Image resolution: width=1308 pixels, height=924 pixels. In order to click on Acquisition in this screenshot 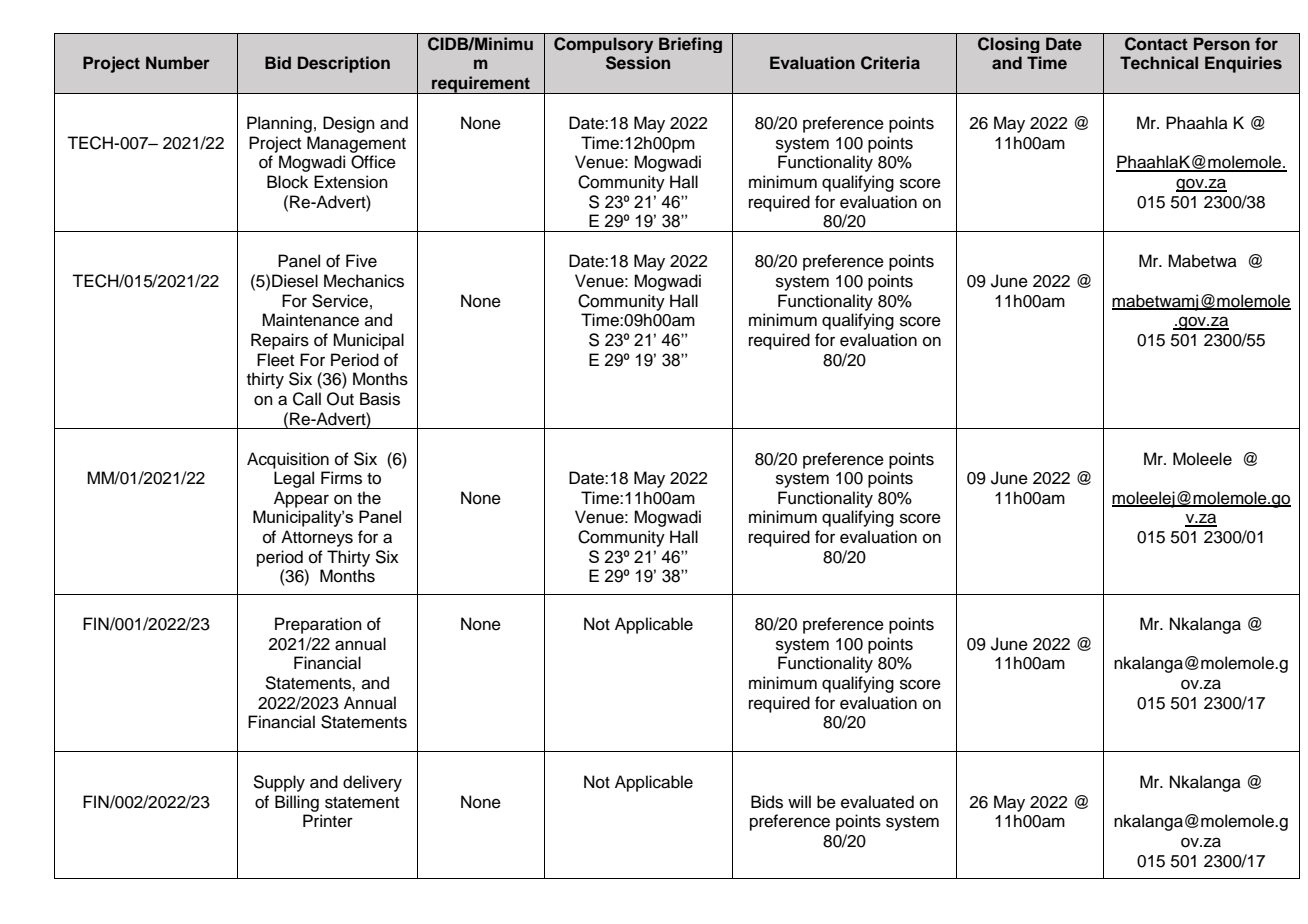, I will do `click(288, 460)`.
